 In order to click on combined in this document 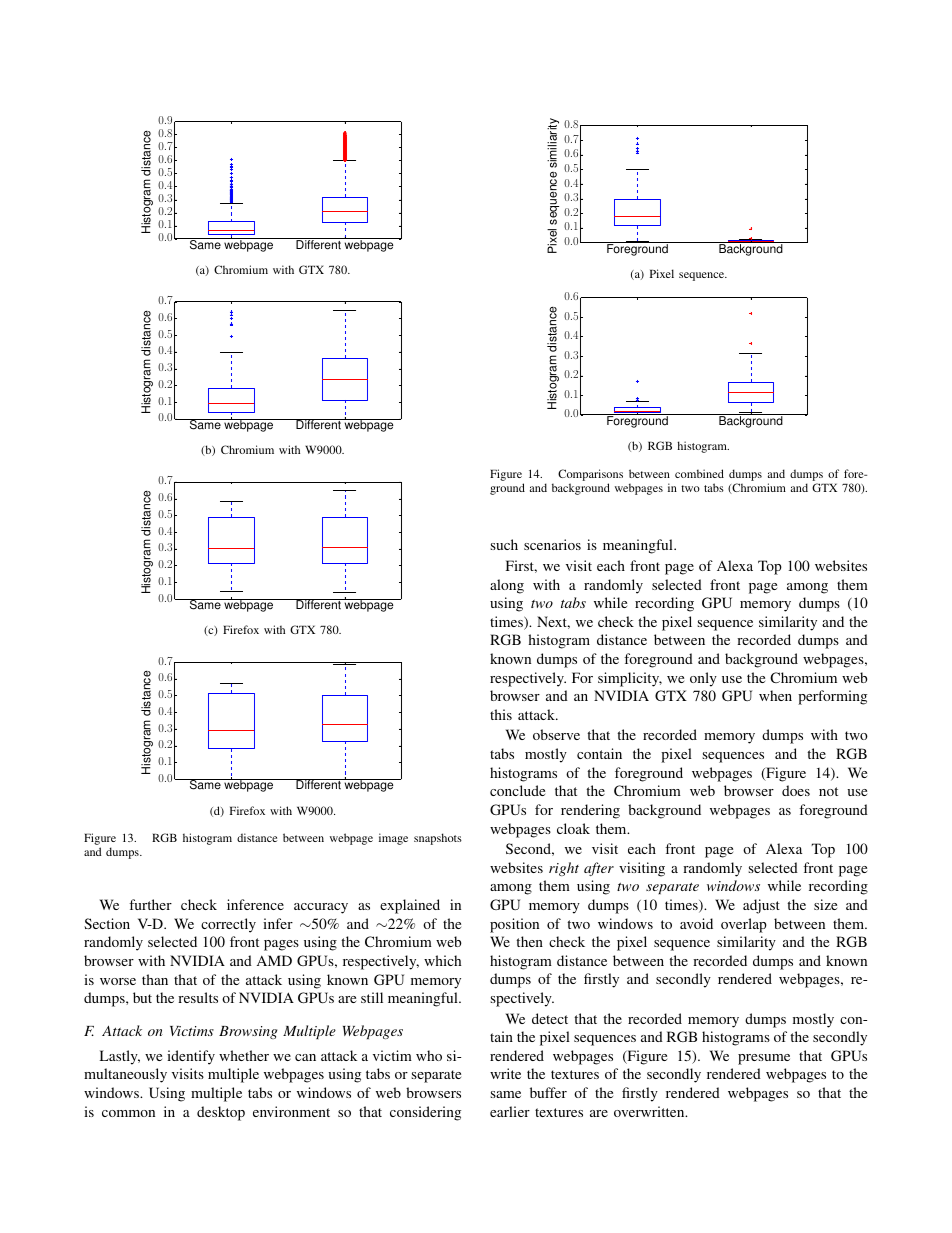, I will do `click(699, 473)`.
